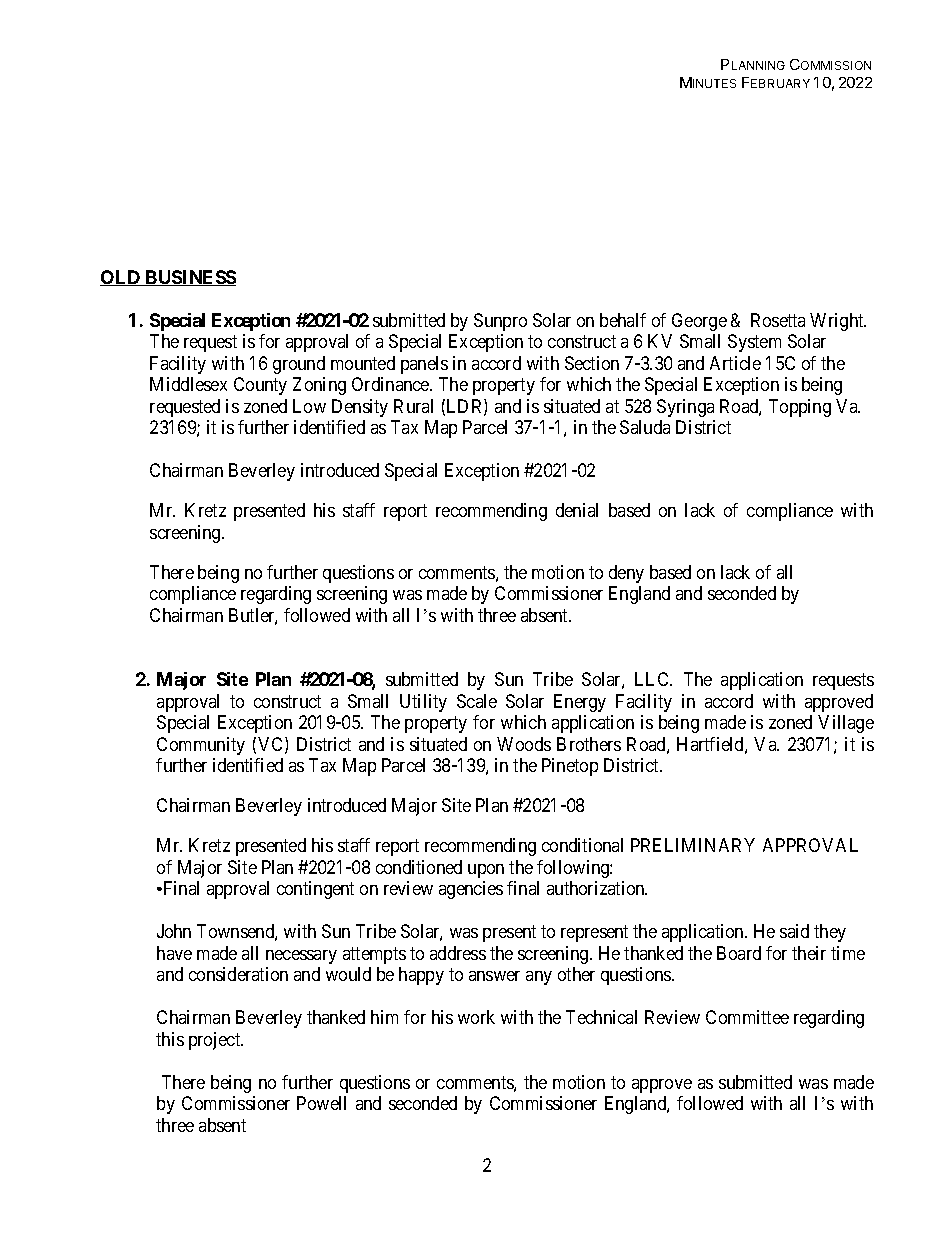  I want to click on project, so click(216, 1041).
